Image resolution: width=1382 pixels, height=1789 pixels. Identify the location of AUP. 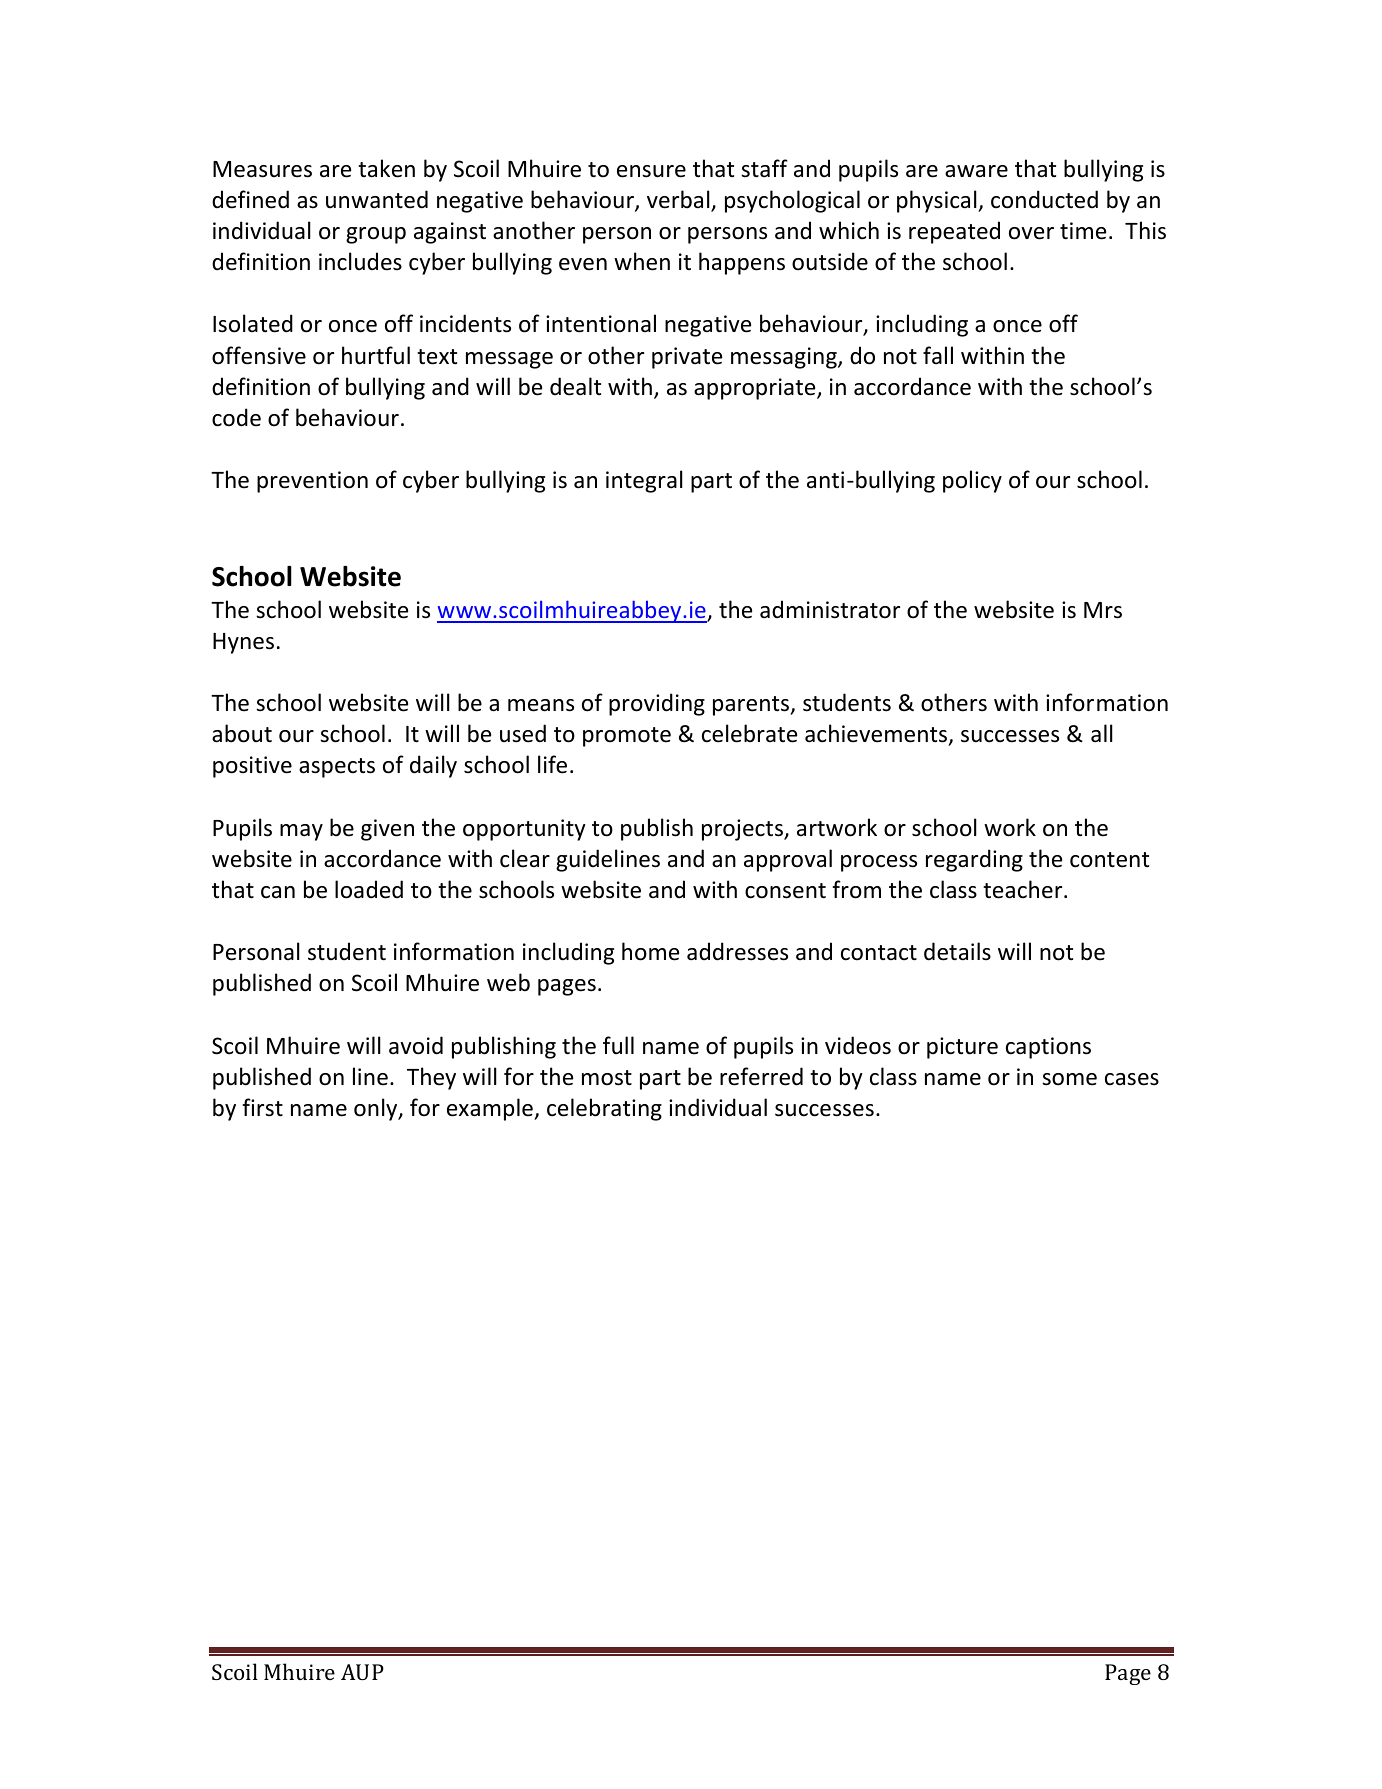
(362, 1672).
